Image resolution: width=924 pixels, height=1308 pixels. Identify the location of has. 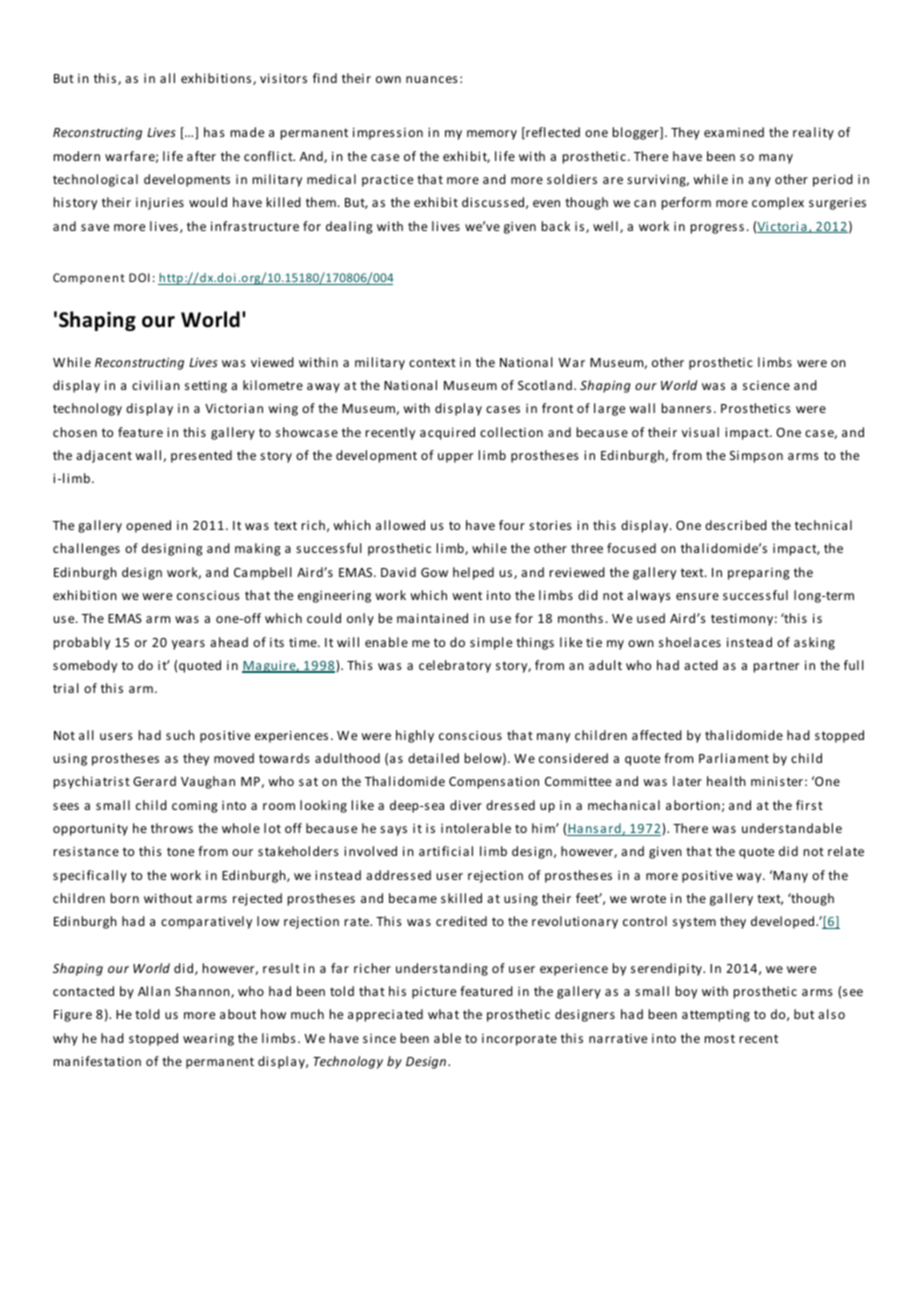
(214, 132).
